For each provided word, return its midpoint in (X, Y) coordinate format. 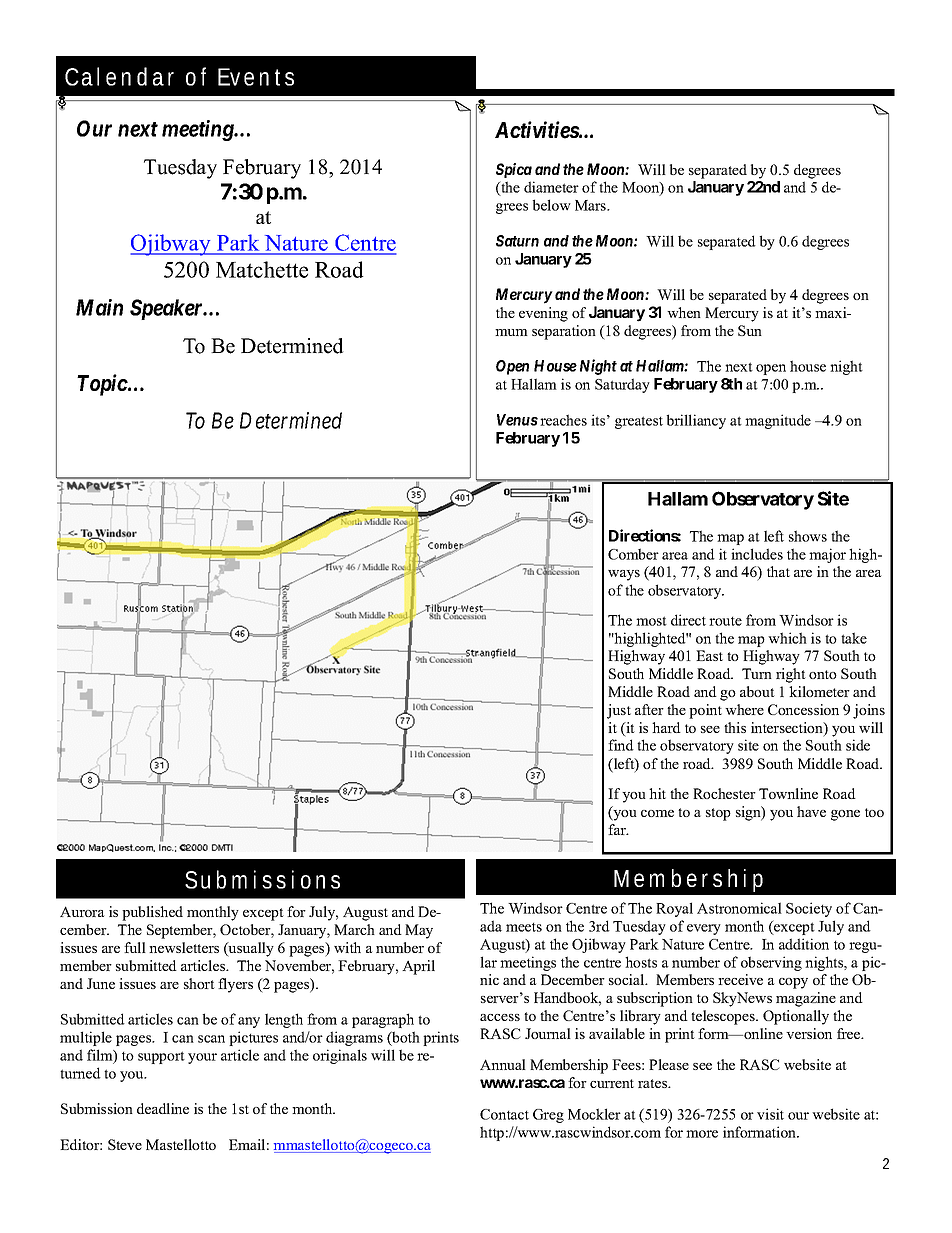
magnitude (778, 421)
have (811, 811)
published (152, 913)
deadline (163, 1108)
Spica (514, 170)
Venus (517, 420)
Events (256, 77)
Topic (102, 385)
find (621, 745)
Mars (591, 205)
